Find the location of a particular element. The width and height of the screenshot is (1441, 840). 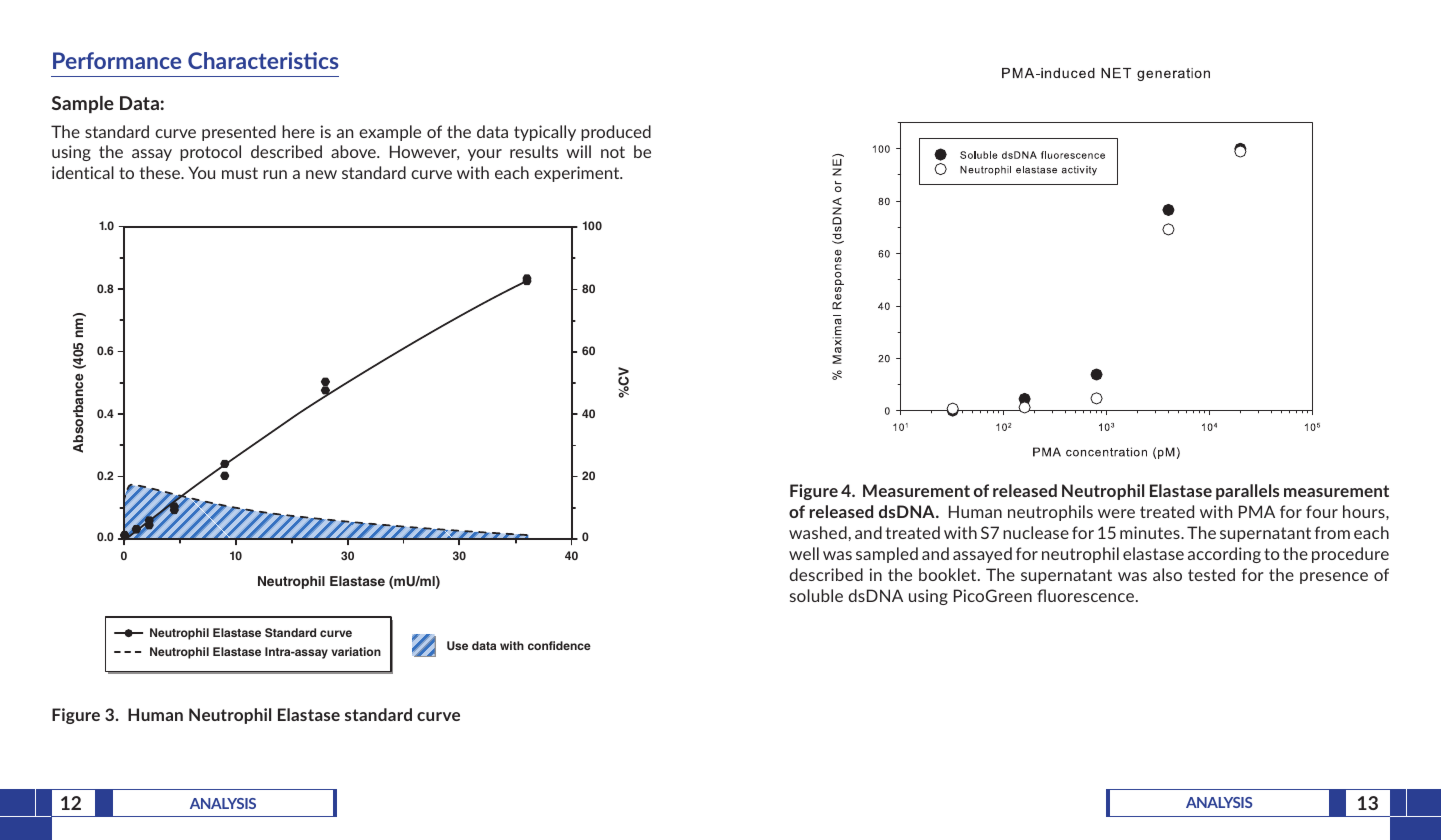

variation is located at coordinates (356, 651).
